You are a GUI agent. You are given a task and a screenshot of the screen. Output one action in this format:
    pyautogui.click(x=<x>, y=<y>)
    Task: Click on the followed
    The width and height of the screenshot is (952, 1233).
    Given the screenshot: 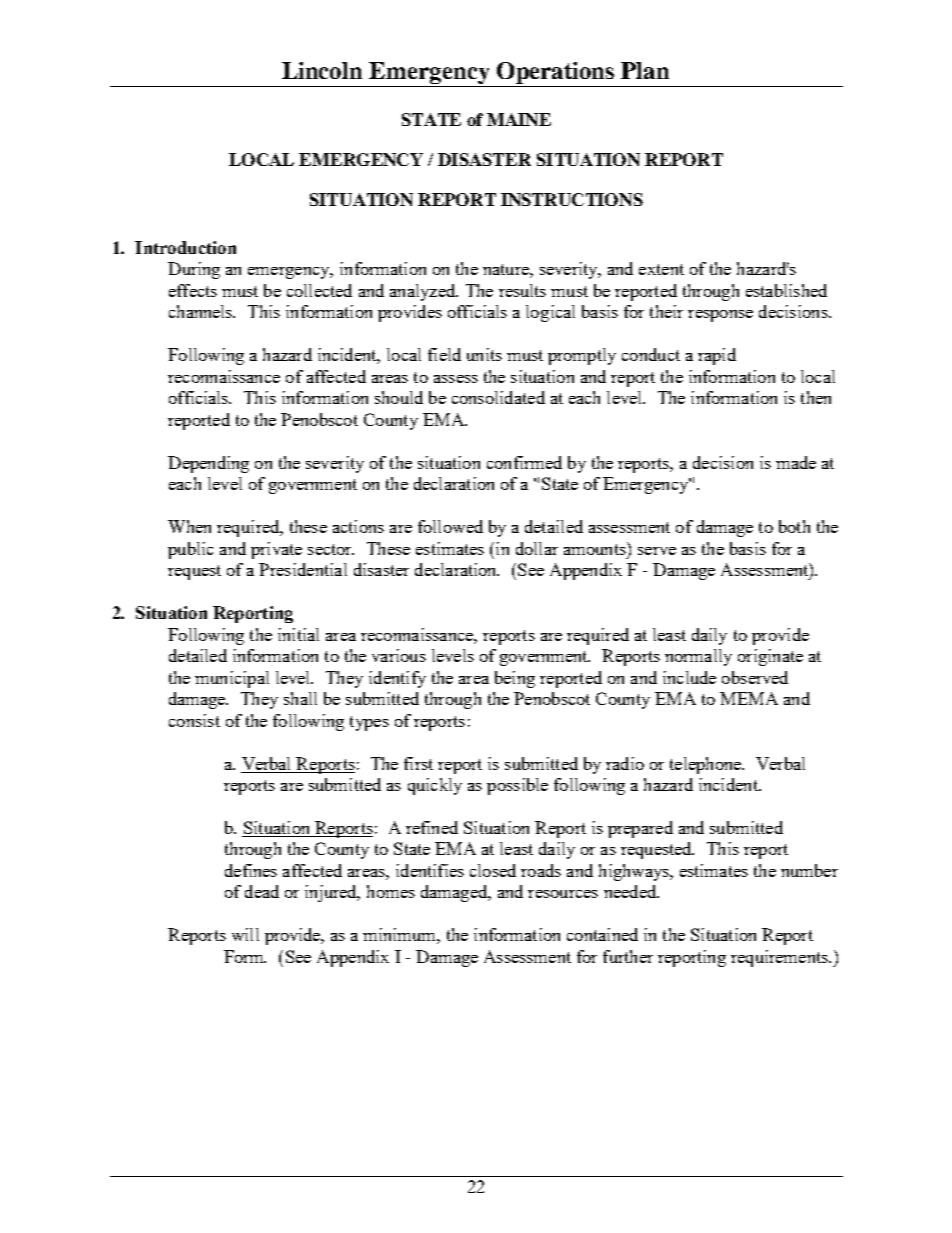 What is the action you would take?
    pyautogui.click(x=450, y=526)
